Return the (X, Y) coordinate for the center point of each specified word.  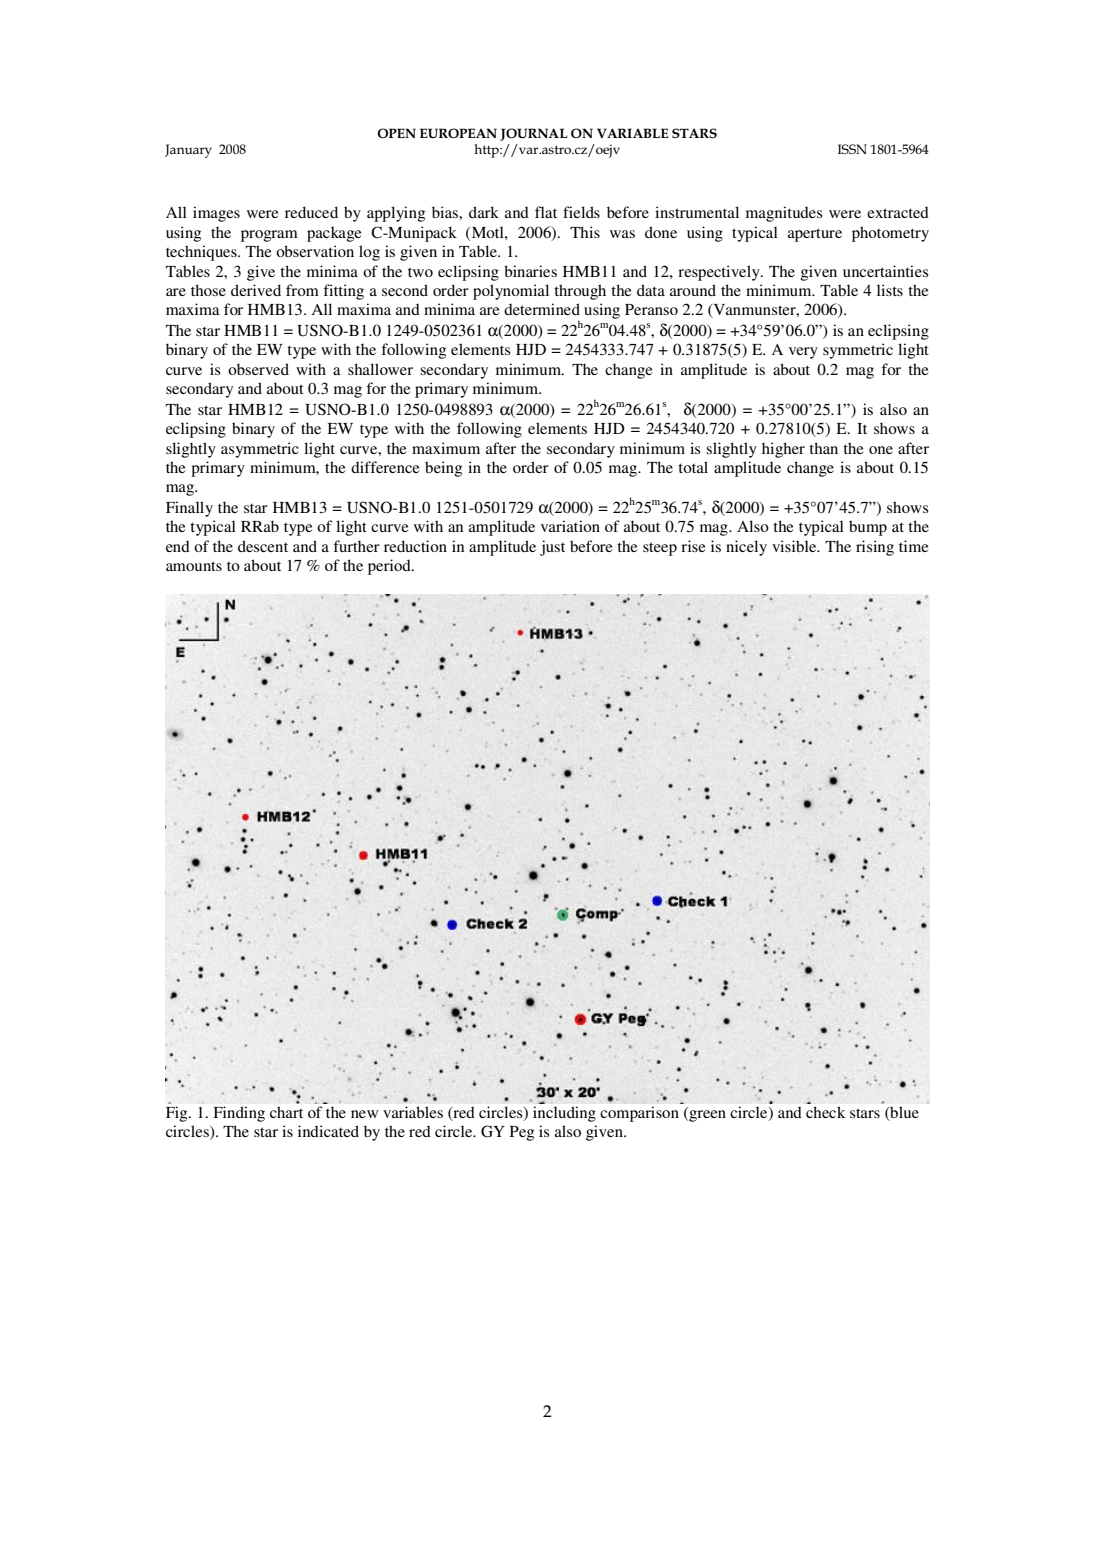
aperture (815, 235)
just (552, 548)
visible (795, 546)
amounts (194, 566)
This (585, 232)
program (269, 236)
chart (286, 1112)
